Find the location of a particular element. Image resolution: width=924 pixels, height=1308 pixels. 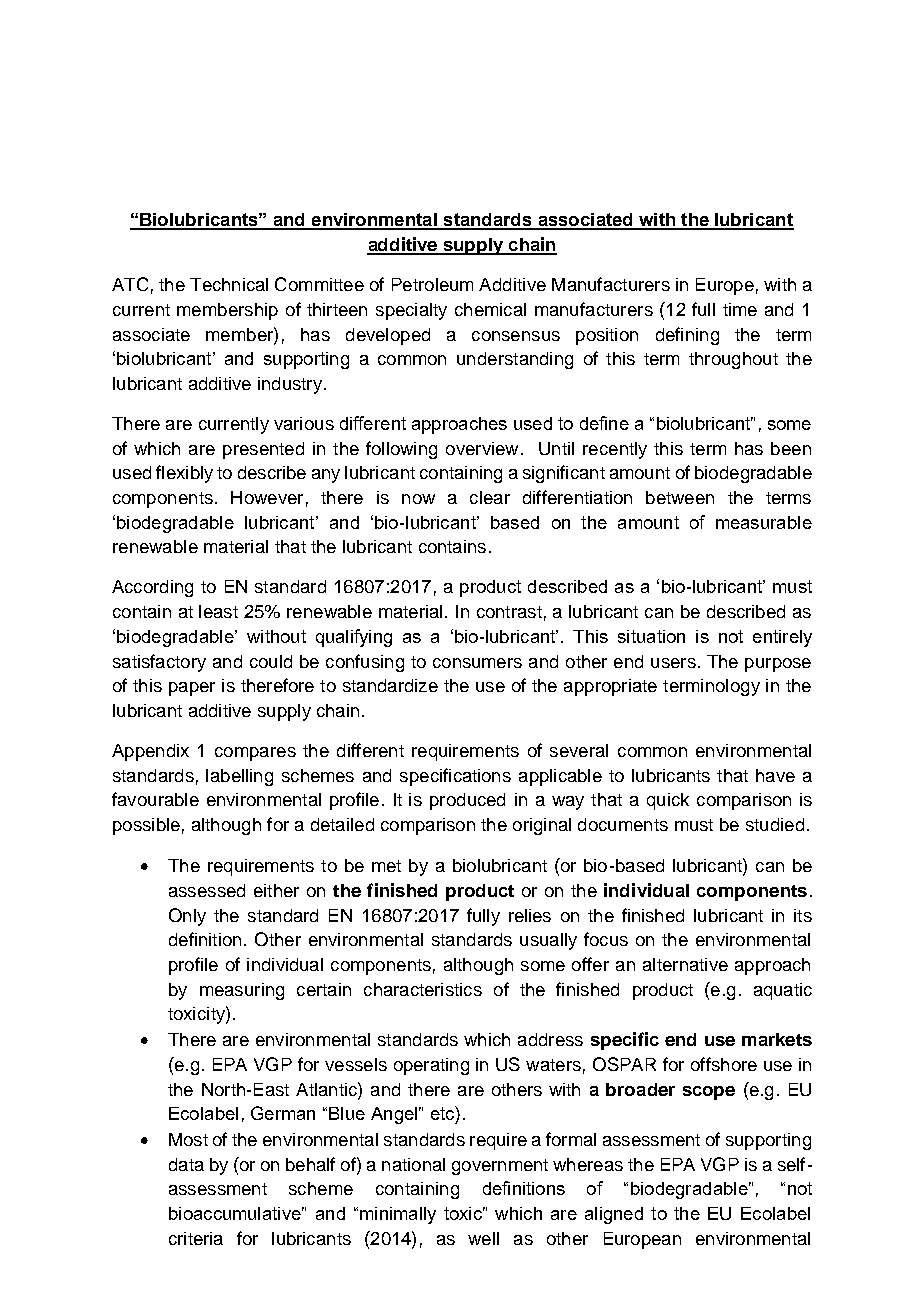

have is located at coordinates (775, 775).
